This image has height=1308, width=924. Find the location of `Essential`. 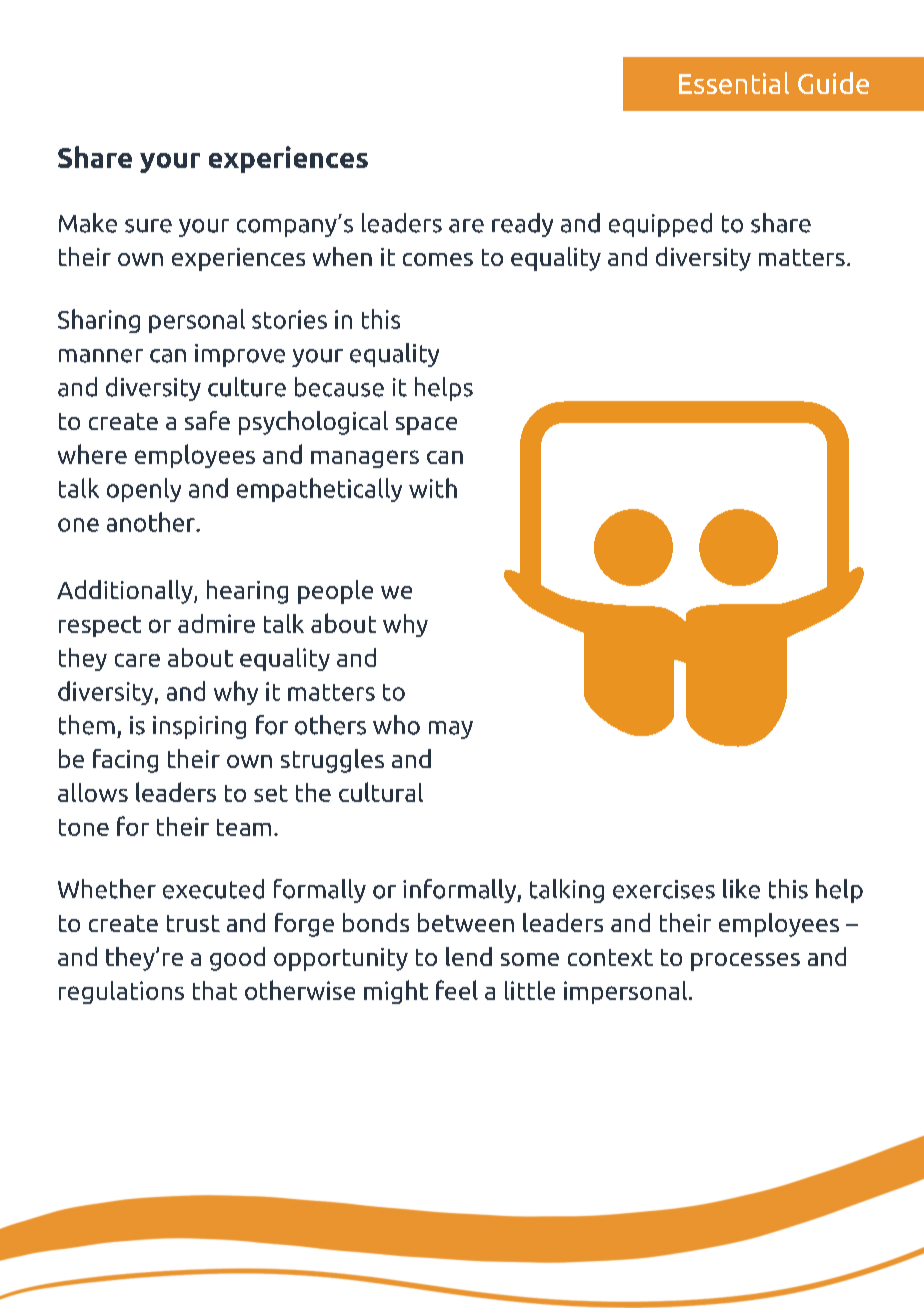

Essential is located at coordinates (734, 83).
